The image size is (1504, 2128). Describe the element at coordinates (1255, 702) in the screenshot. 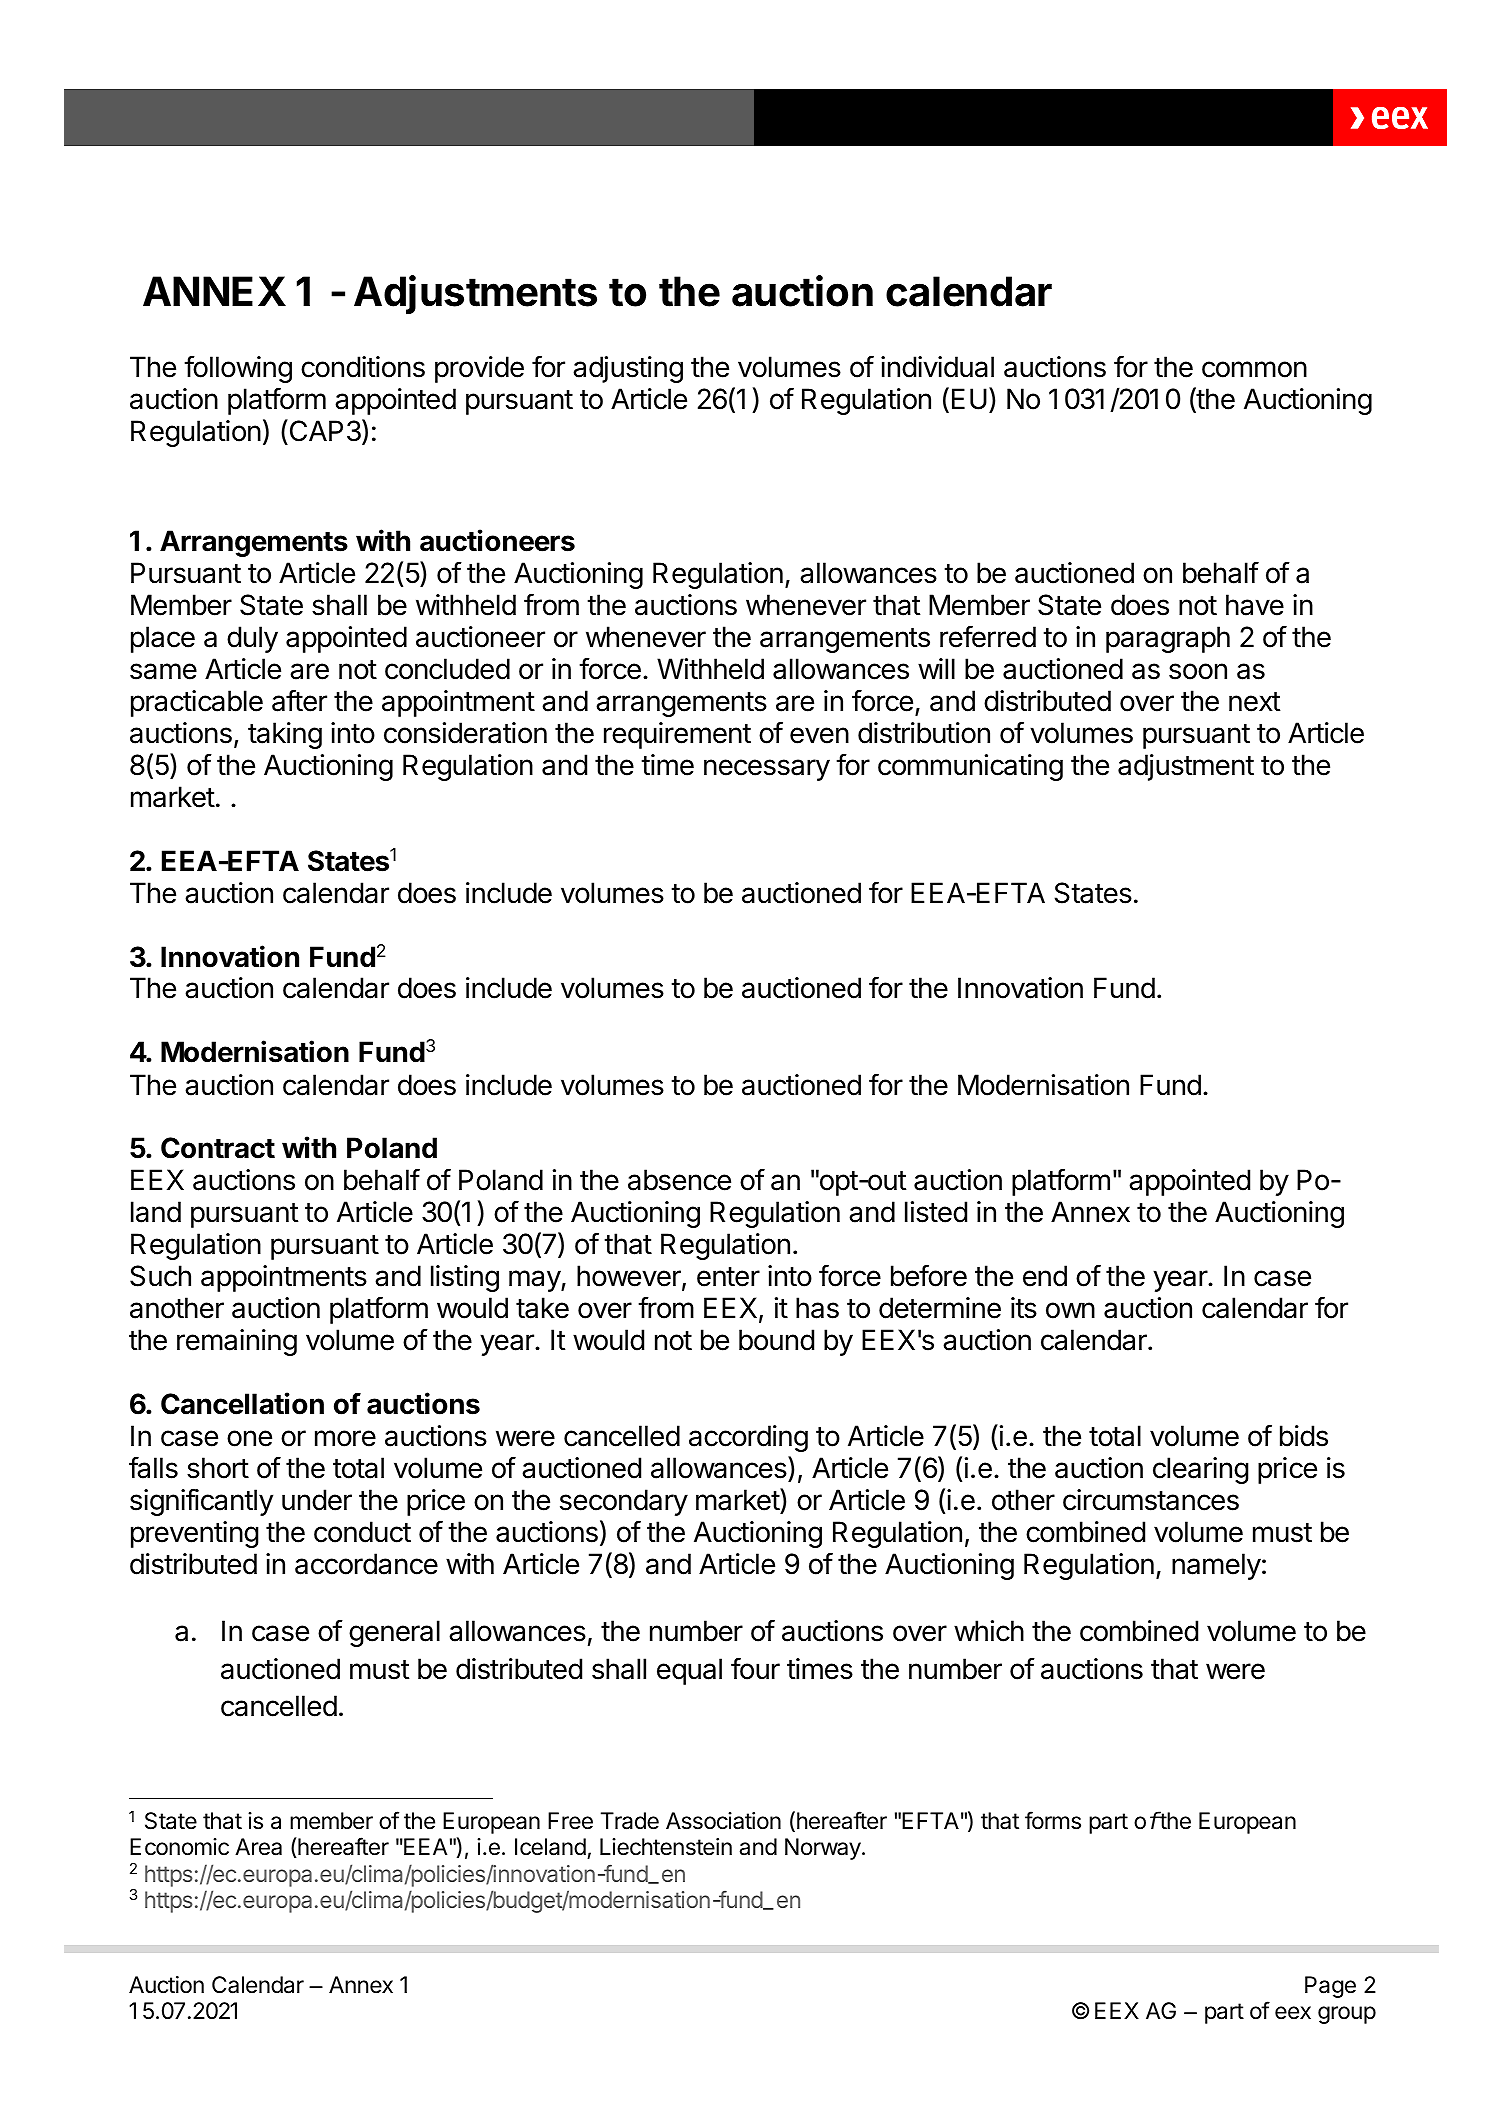

I see `next` at that location.
